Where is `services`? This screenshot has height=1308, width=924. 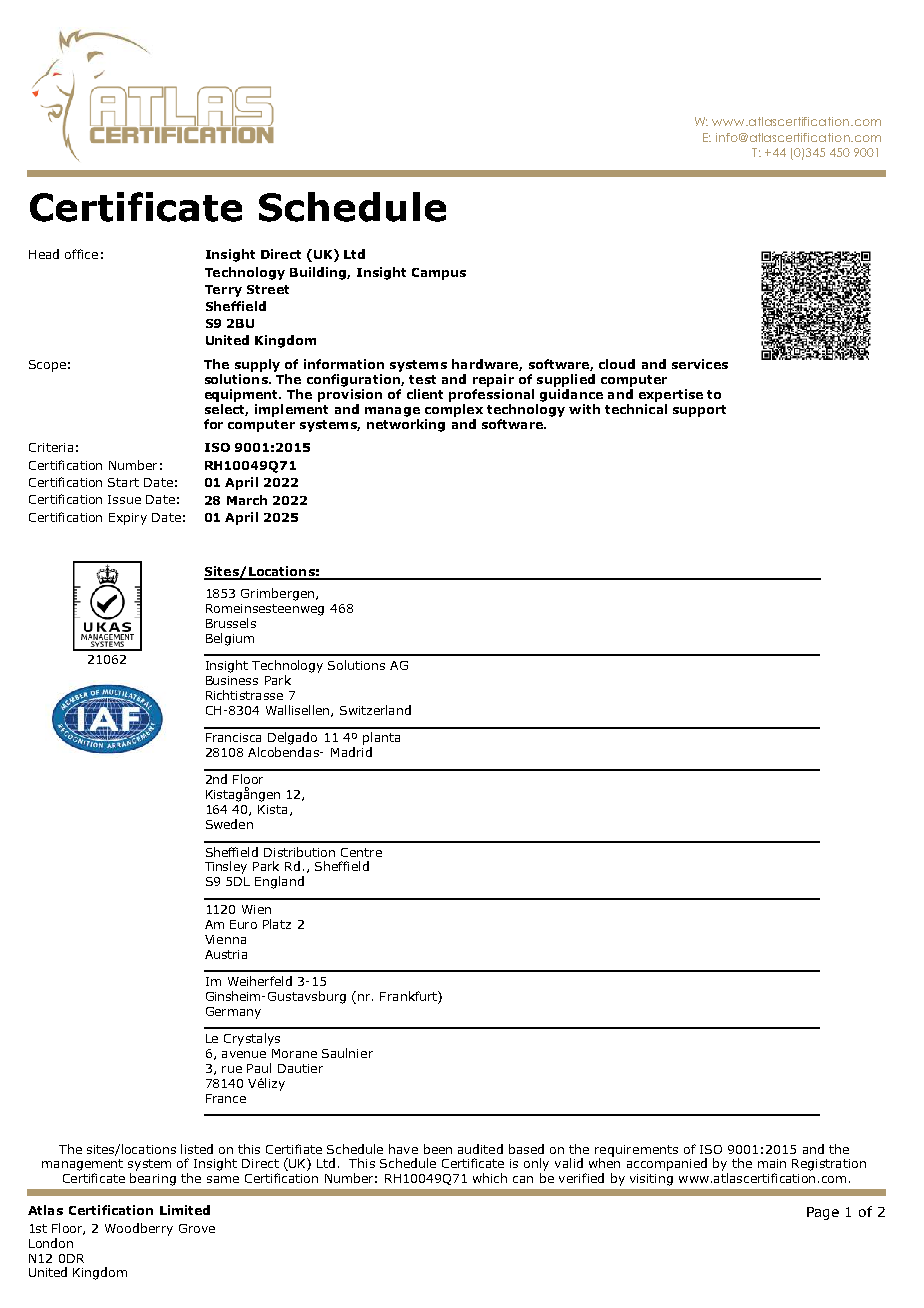
services is located at coordinates (700, 364).
